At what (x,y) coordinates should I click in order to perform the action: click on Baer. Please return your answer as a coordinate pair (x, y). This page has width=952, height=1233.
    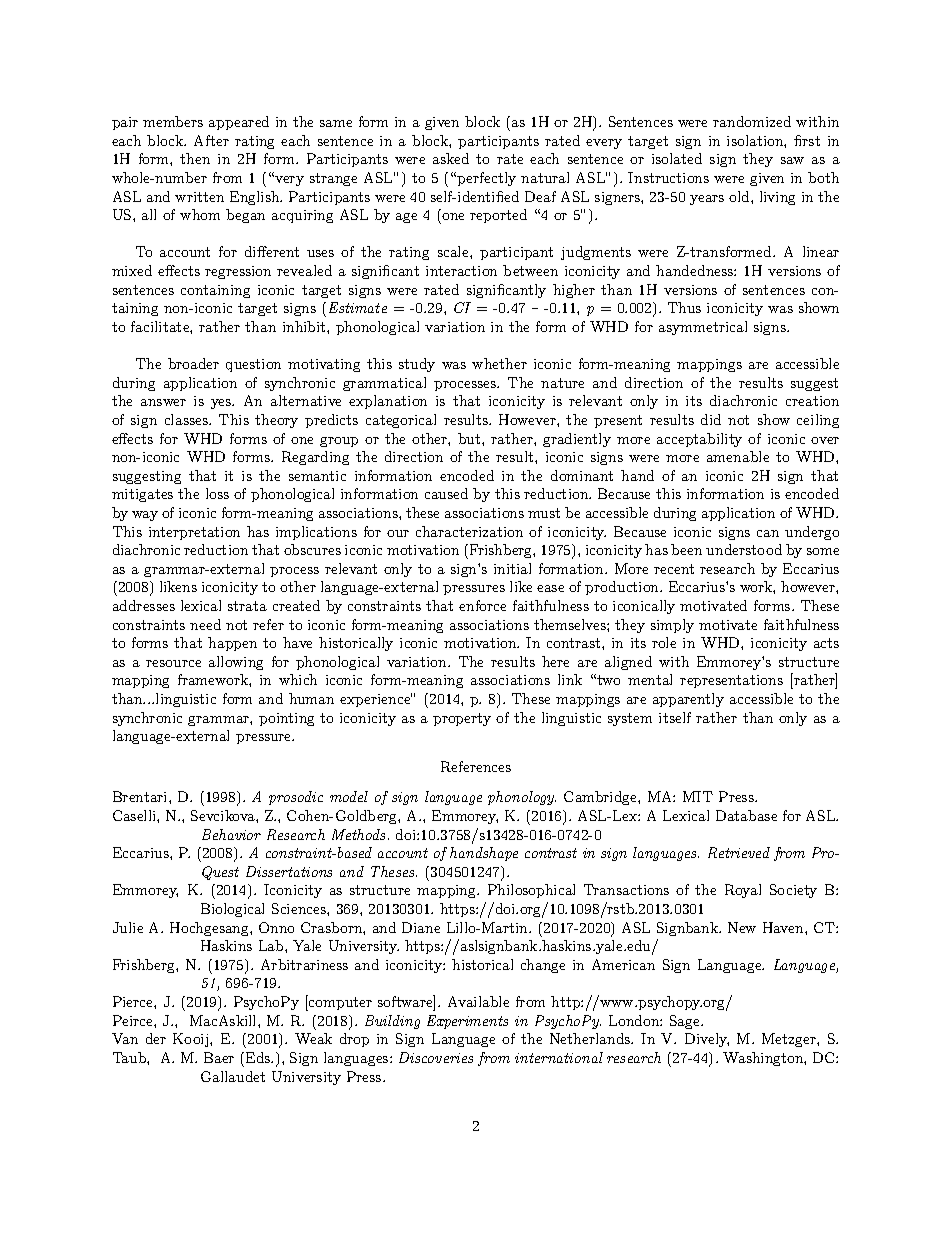
    Looking at the image, I should click on (219, 1057).
